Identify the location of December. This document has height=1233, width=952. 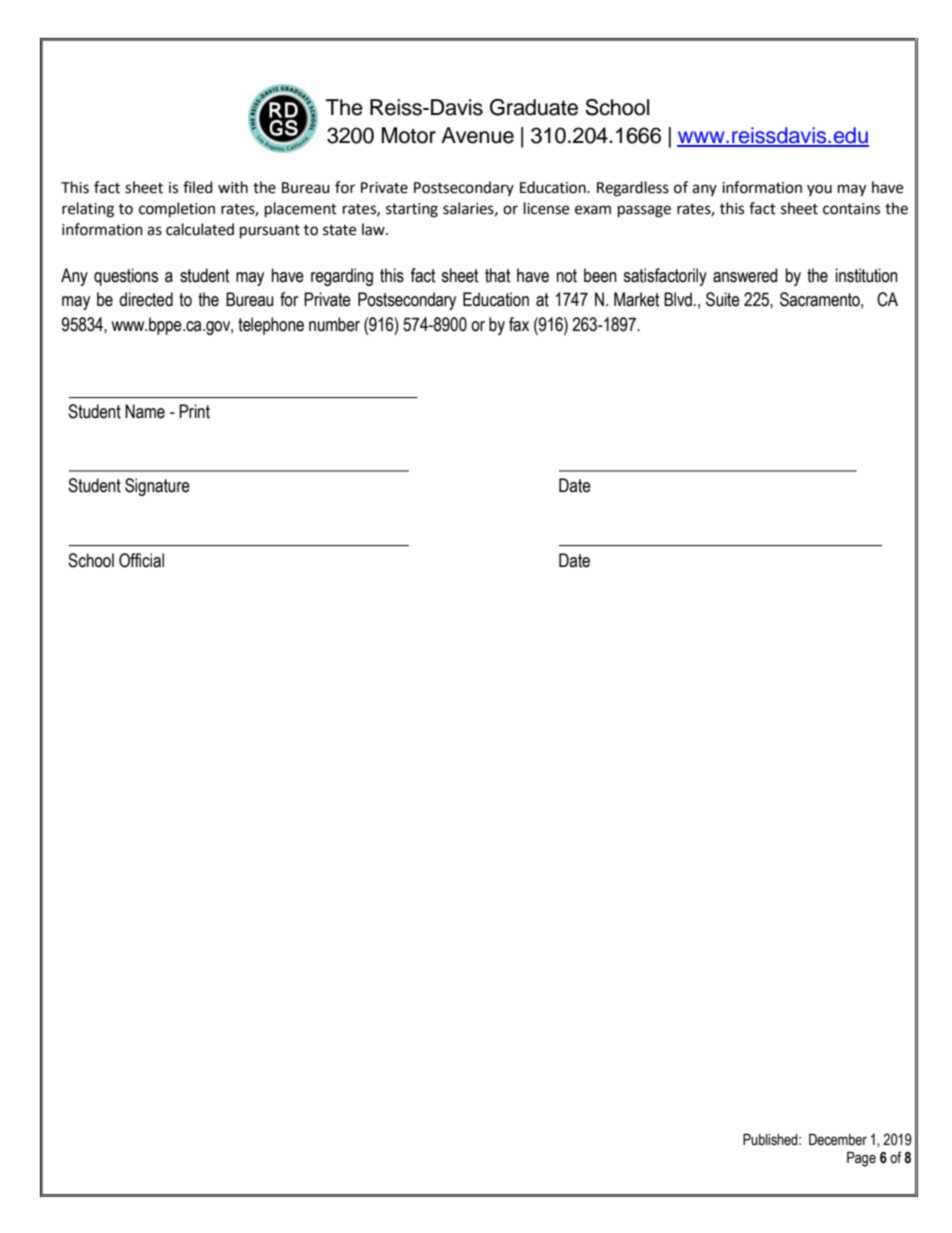
(838, 1140).
